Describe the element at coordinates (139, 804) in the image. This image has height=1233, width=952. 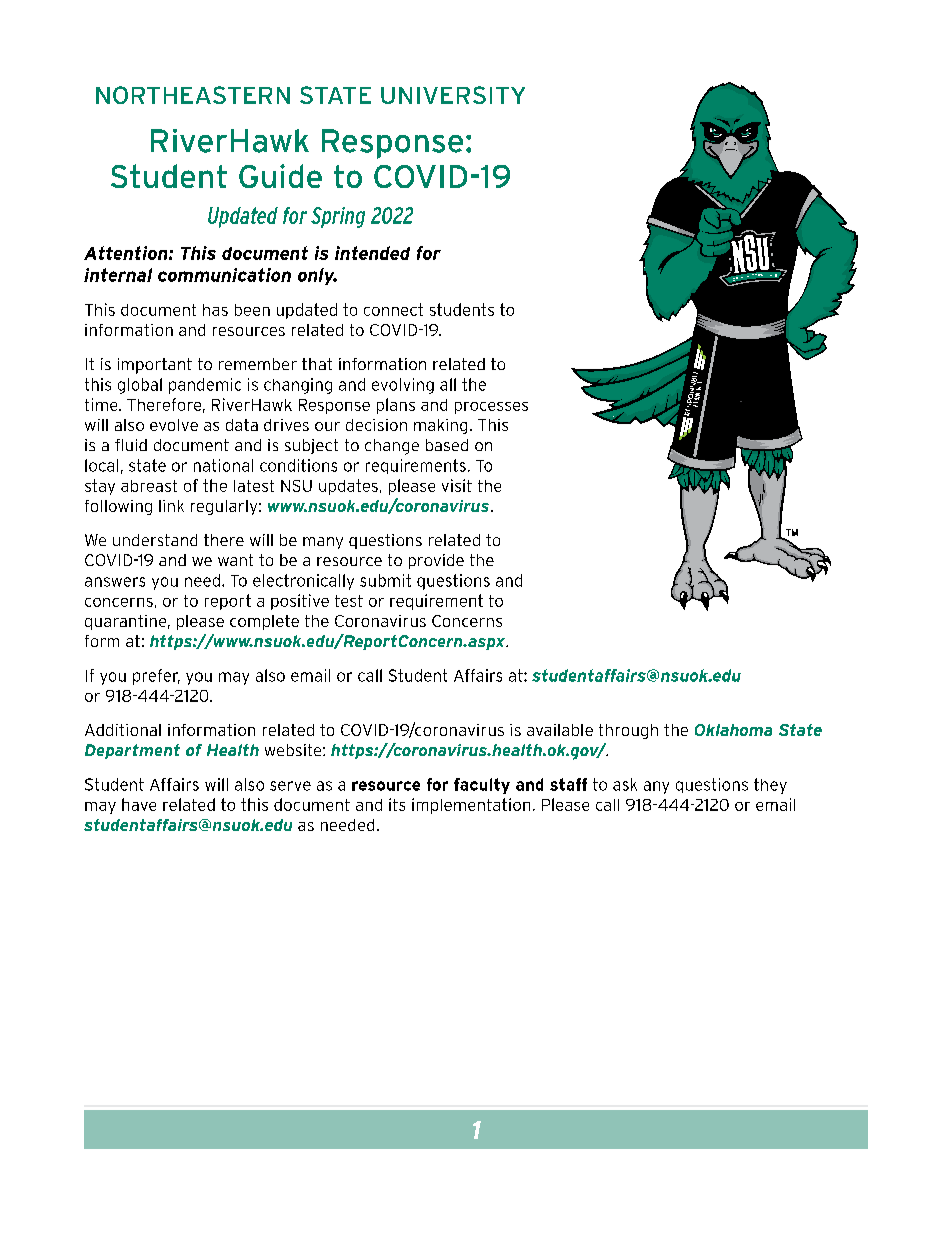
I see `have` at that location.
